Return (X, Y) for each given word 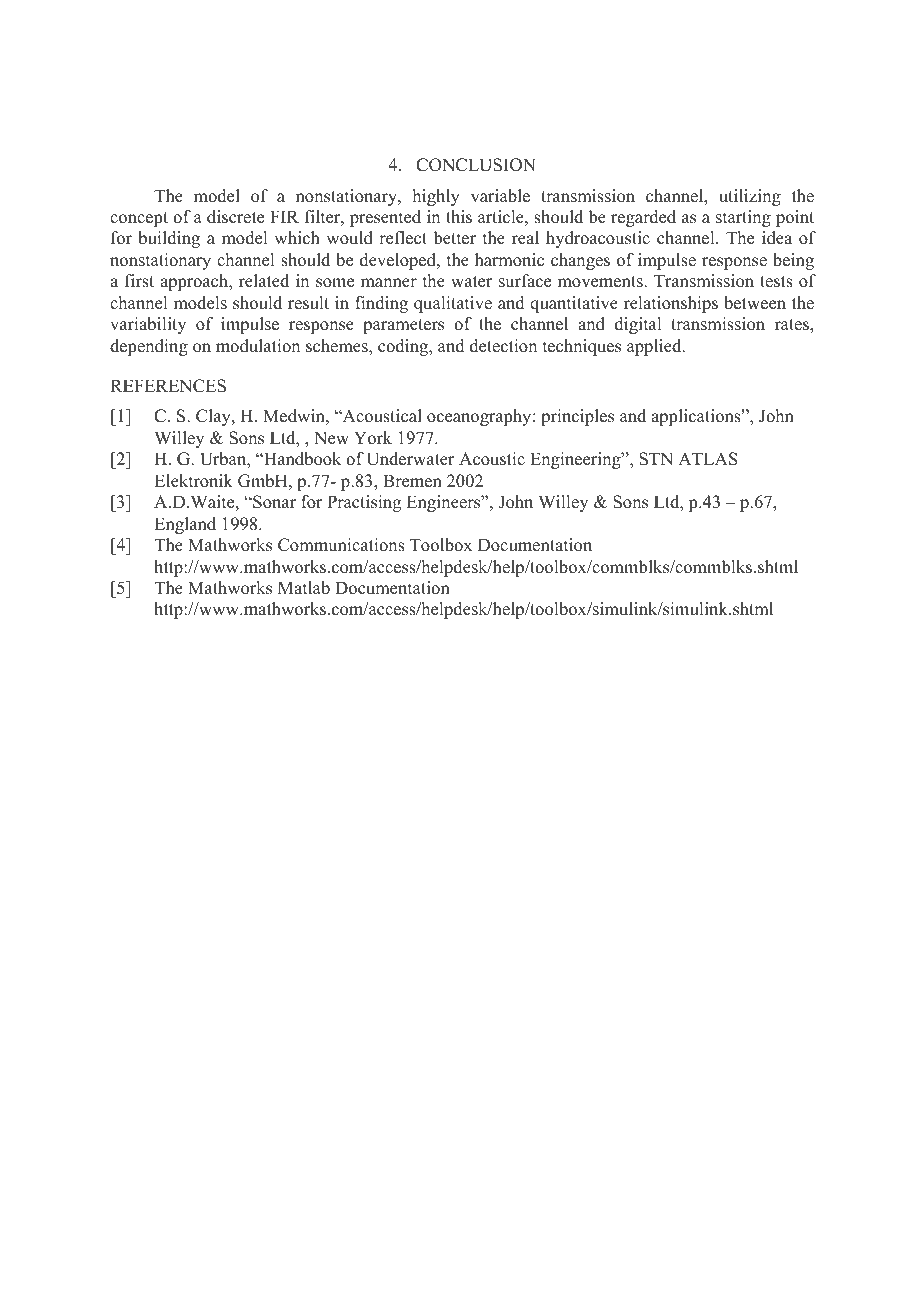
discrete (235, 217)
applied (655, 347)
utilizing (750, 197)
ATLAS (708, 459)
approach (195, 282)
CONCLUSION (476, 165)
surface (525, 281)
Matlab (304, 588)
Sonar (273, 502)
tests (776, 282)
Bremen (412, 481)
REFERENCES (168, 386)
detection (503, 346)
